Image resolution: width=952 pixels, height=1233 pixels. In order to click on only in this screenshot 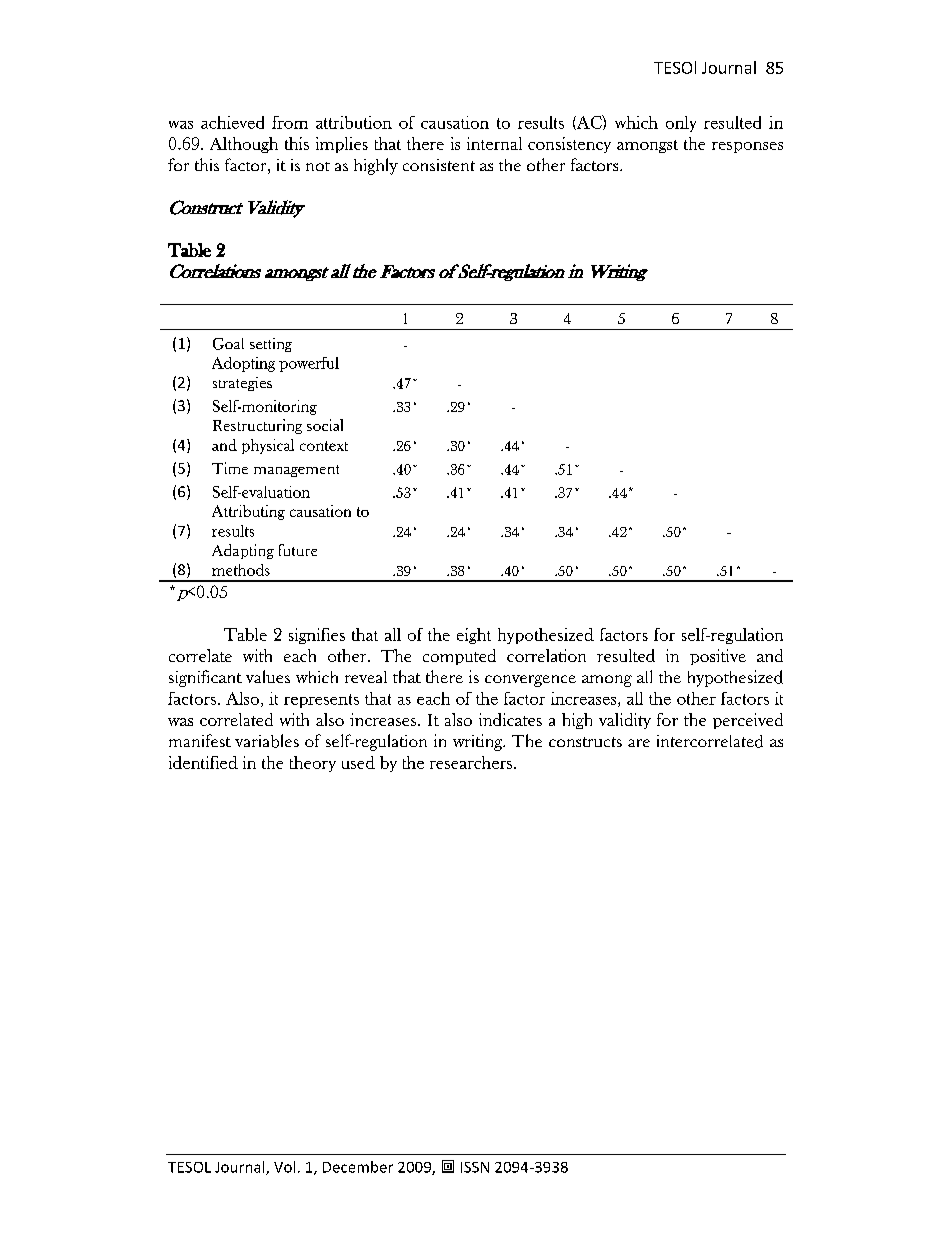, I will do `click(681, 124)`.
